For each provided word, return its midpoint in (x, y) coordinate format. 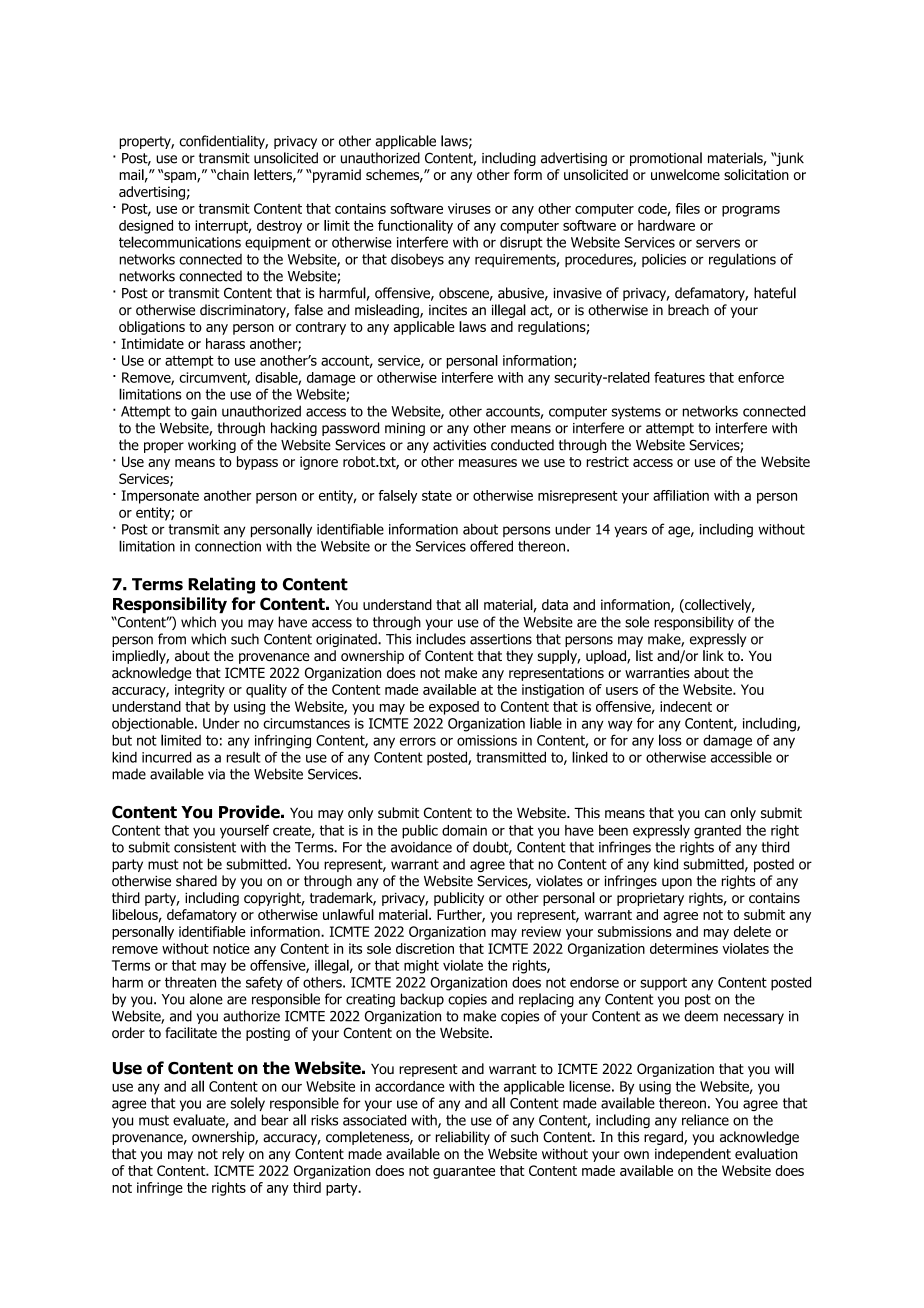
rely (233, 1155)
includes (441, 639)
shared (196, 881)
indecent (686, 706)
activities (459, 445)
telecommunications (180, 242)
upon (677, 883)
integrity (200, 691)
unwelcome (685, 174)
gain (204, 413)
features (679, 377)
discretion (425, 948)
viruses (469, 208)
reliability (463, 1138)
